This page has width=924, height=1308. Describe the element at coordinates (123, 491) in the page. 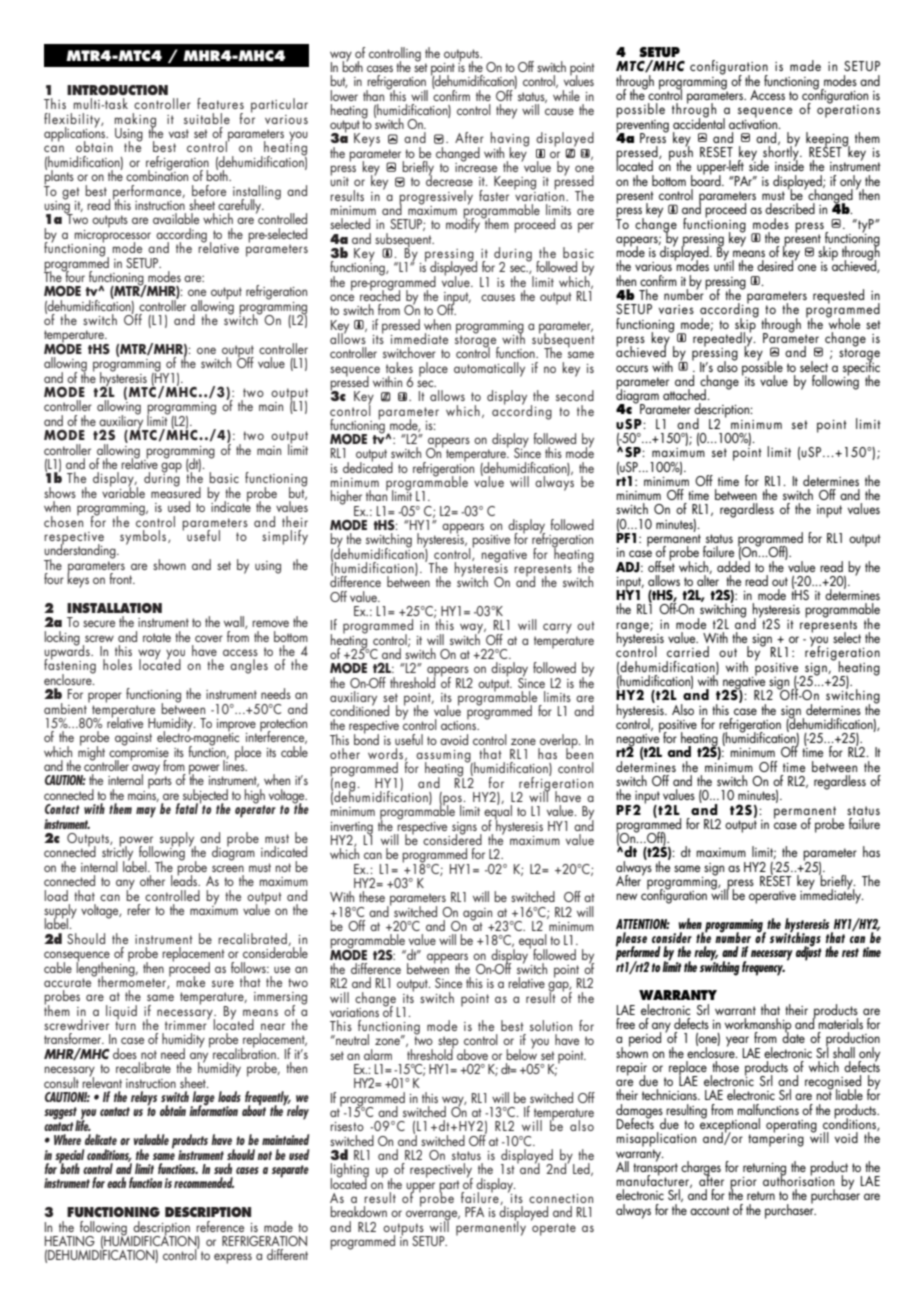

I see `variable` at that location.
